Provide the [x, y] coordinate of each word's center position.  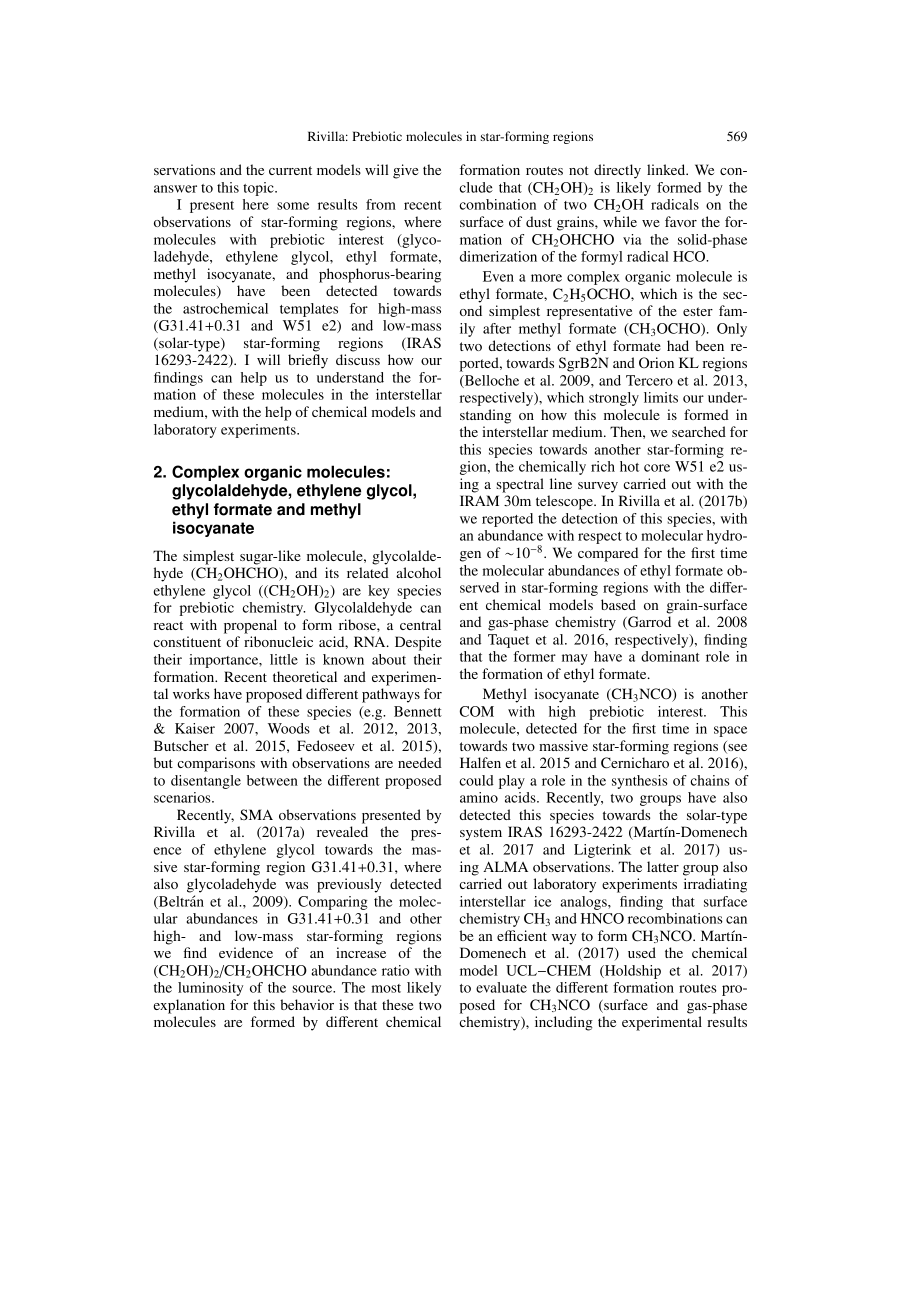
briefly [308, 361]
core [657, 468]
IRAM [479, 500]
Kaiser [195, 728]
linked [667, 169]
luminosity [210, 989]
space [730, 731]
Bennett [418, 711]
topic [259, 189]
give [405, 171]
